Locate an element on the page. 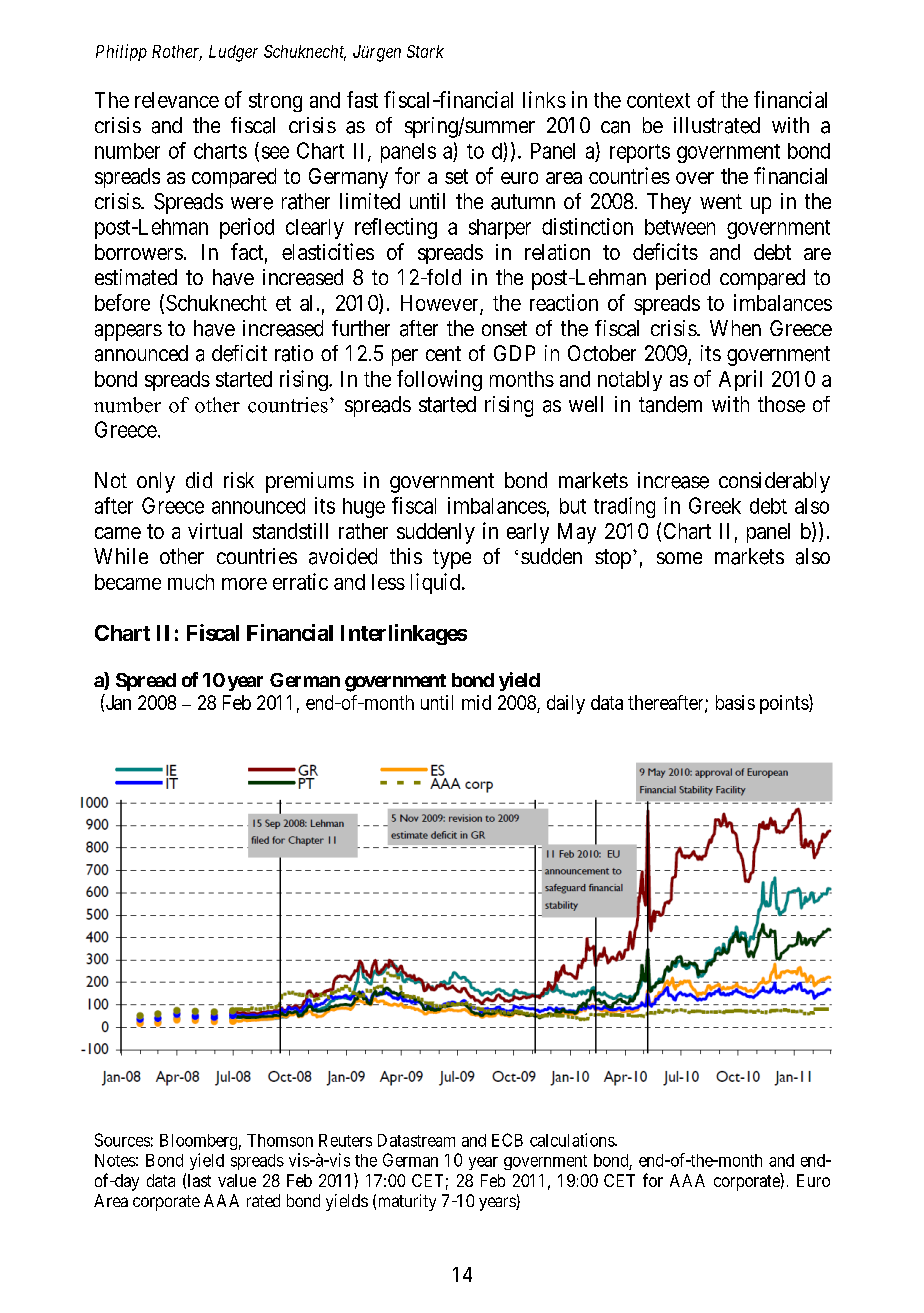 Image resolution: width=924 pixels, height=1313 pixels. relevance is located at coordinates (177, 100).
